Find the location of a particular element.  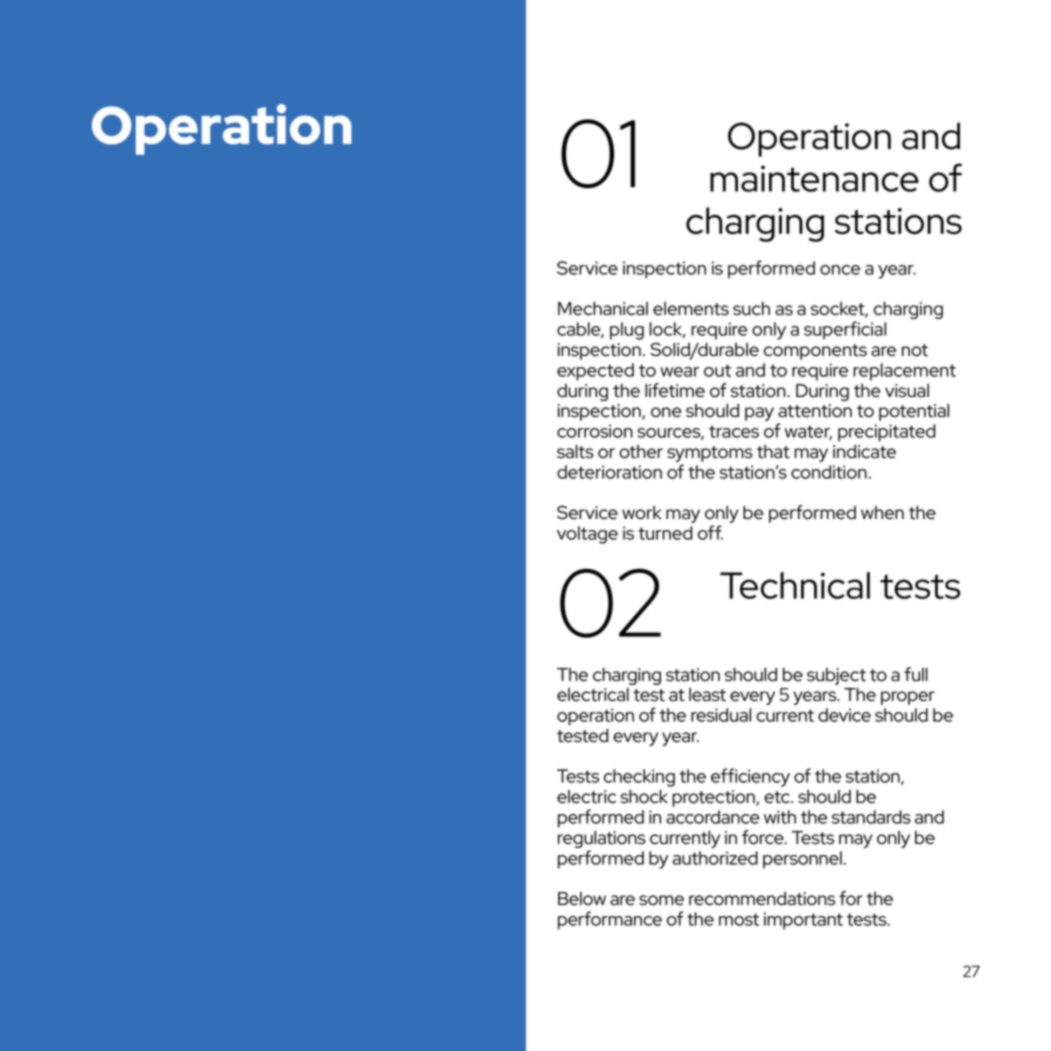

replacement is located at coordinates (904, 372).
